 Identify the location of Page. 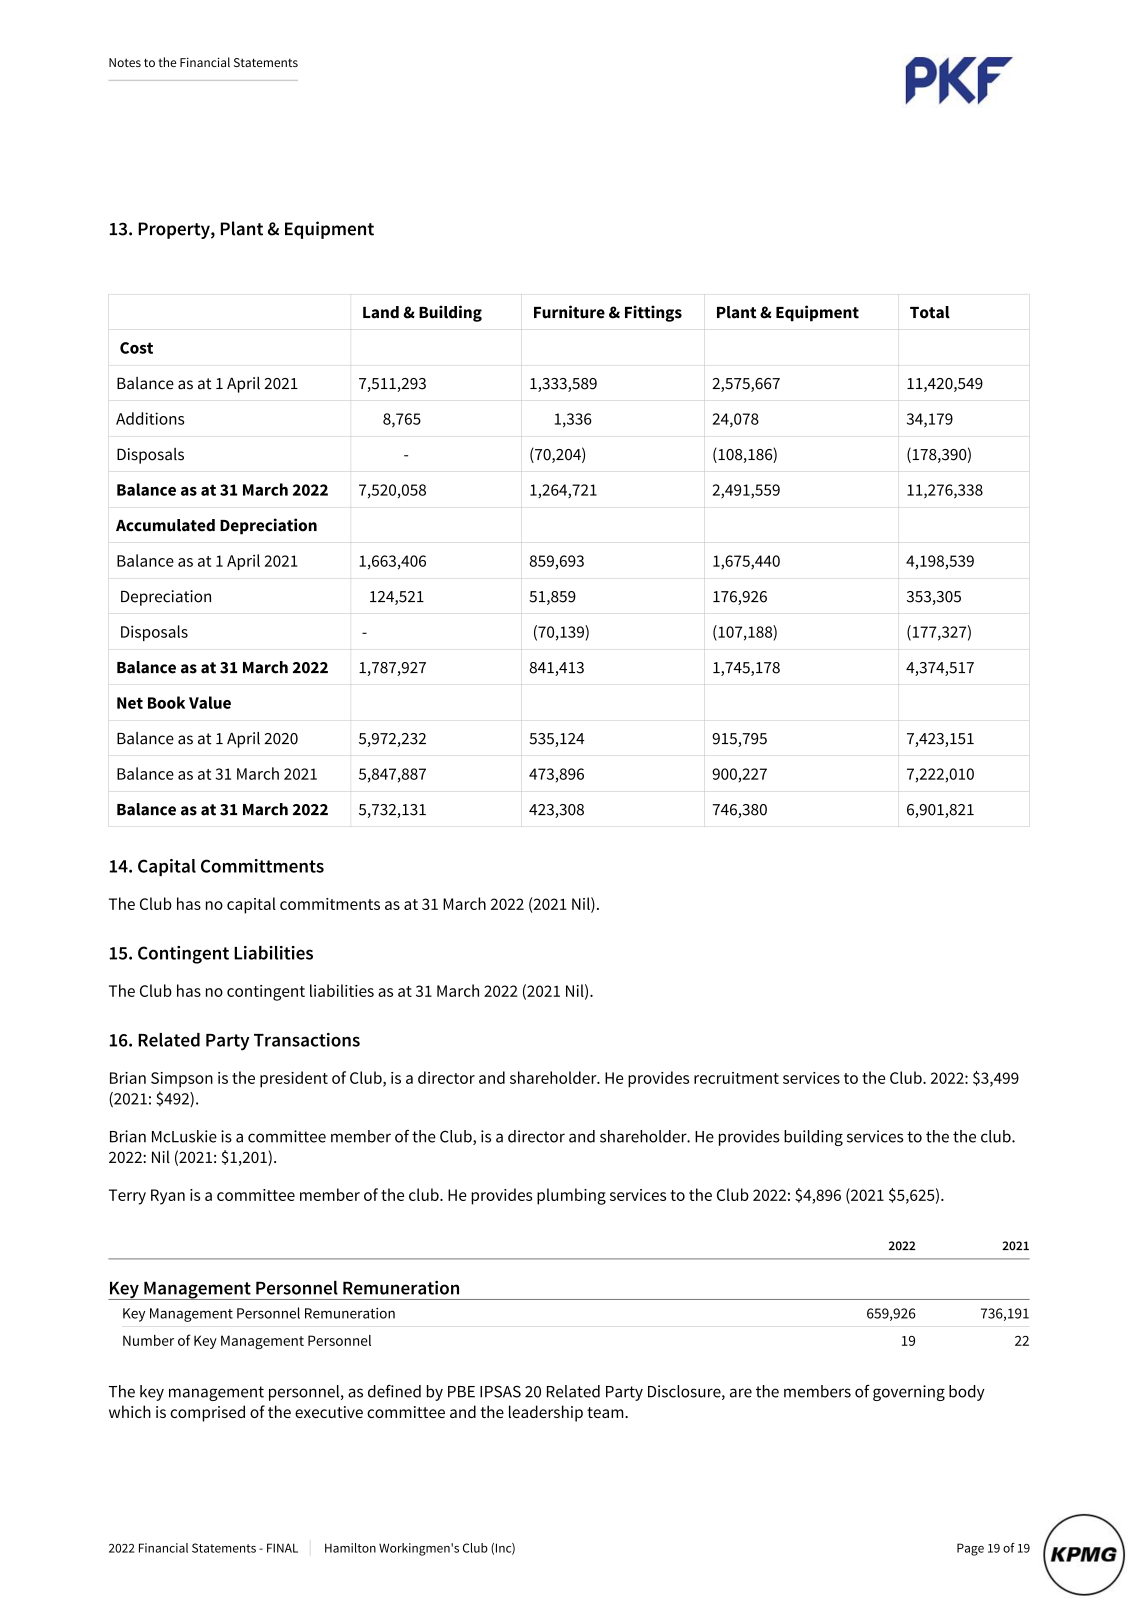
(970, 1549).
